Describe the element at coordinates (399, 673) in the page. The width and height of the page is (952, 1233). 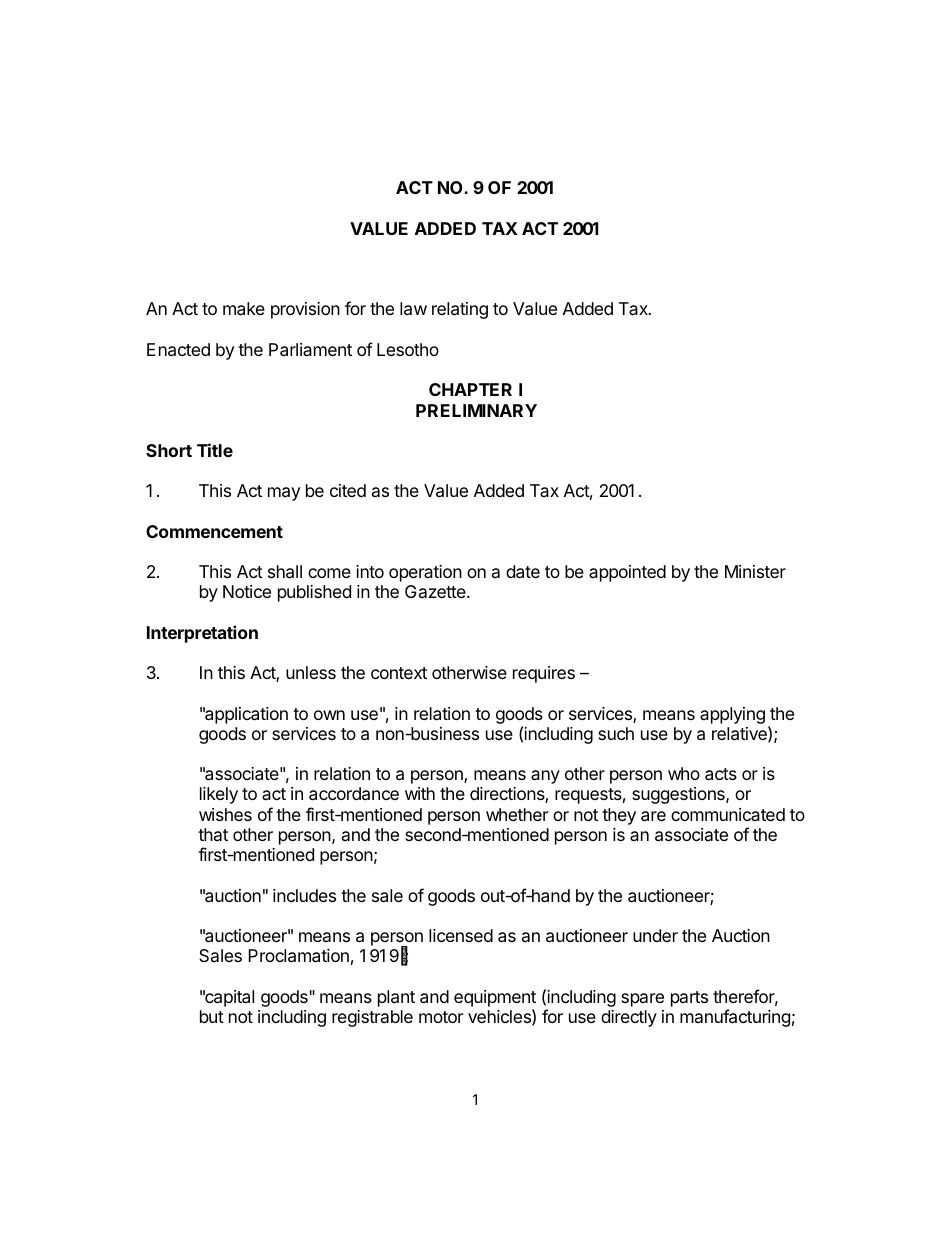
I see `context` at that location.
